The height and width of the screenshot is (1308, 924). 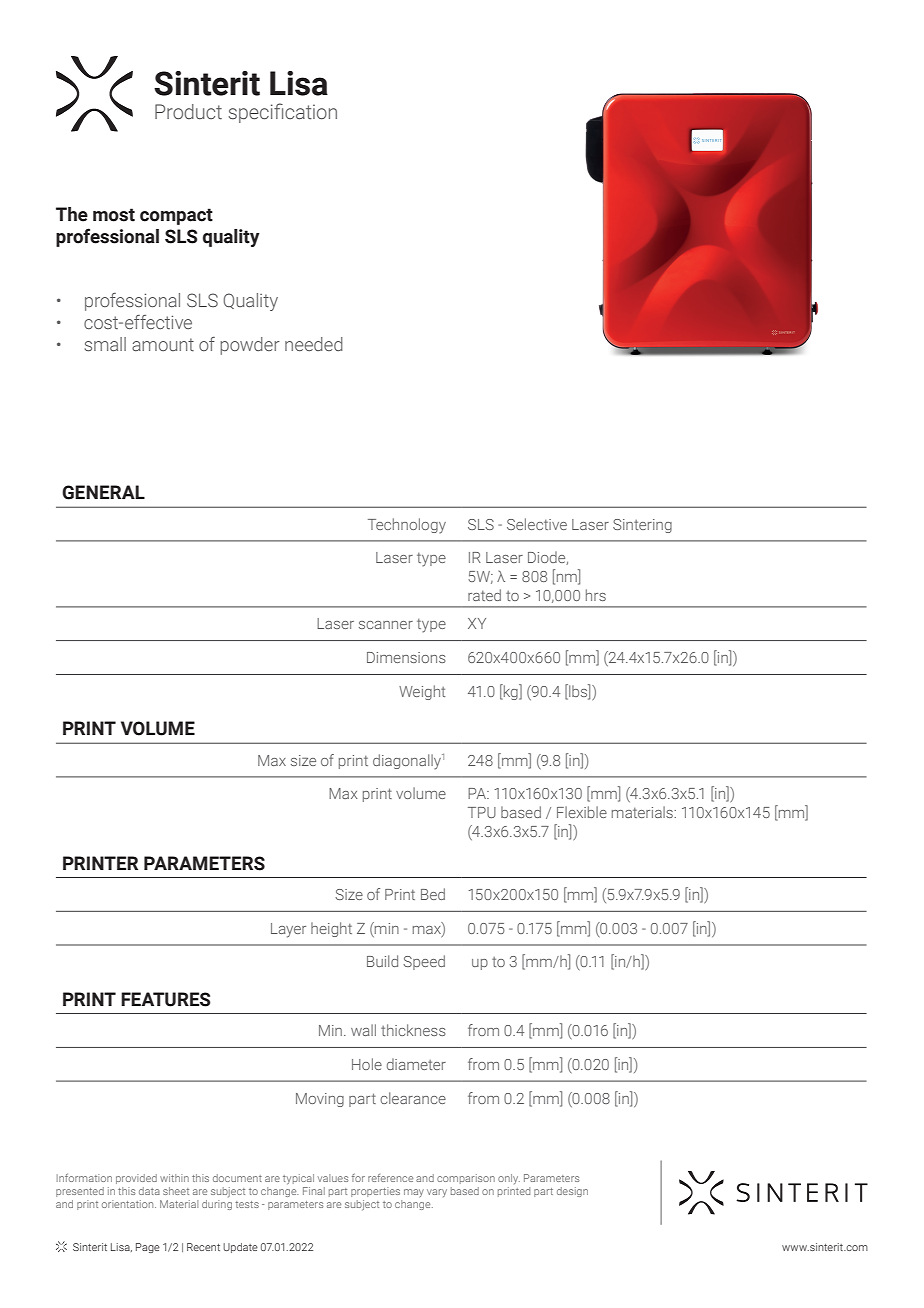 I want to click on Product, so click(x=188, y=112).
